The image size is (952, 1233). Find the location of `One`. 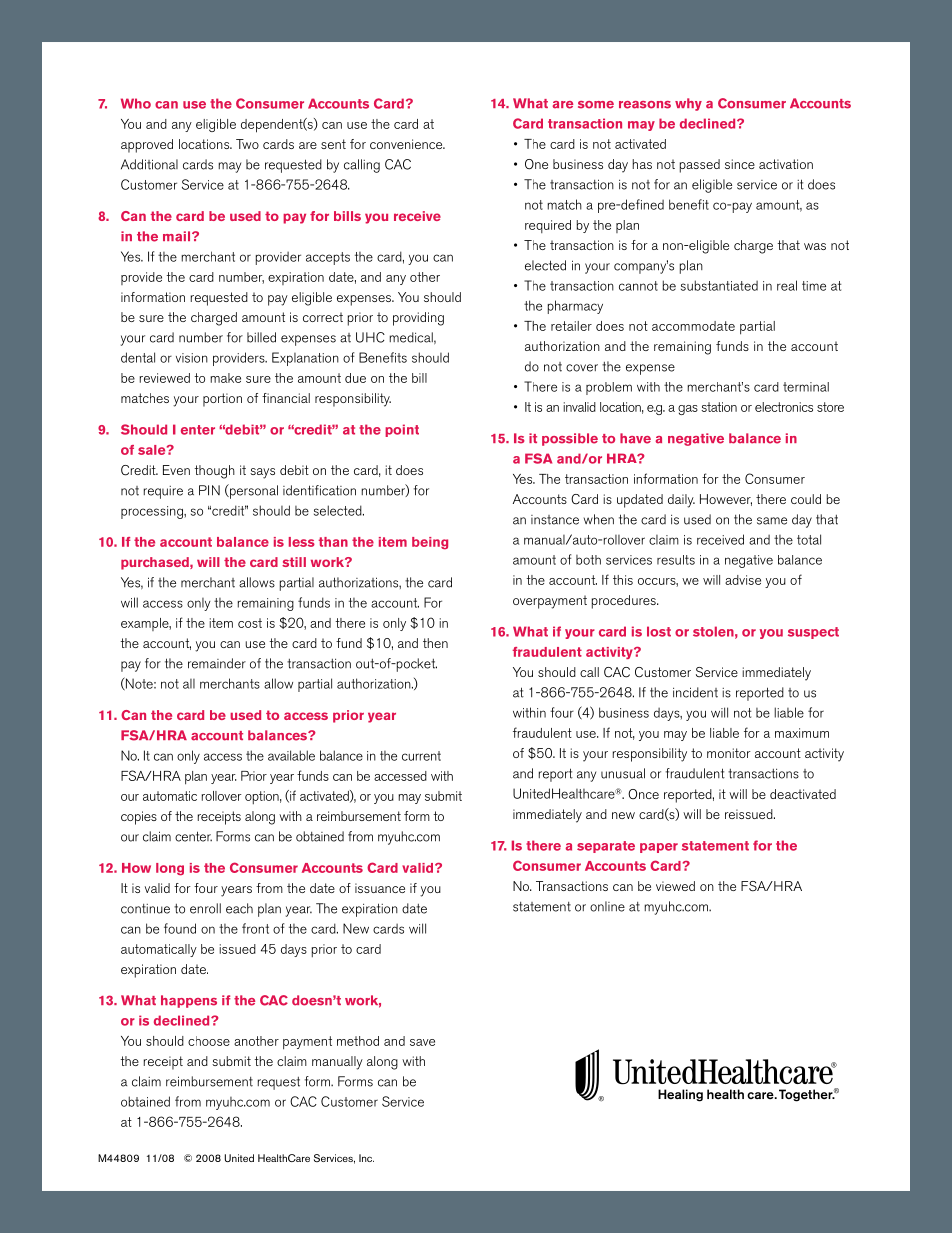

One is located at coordinates (536, 164).
